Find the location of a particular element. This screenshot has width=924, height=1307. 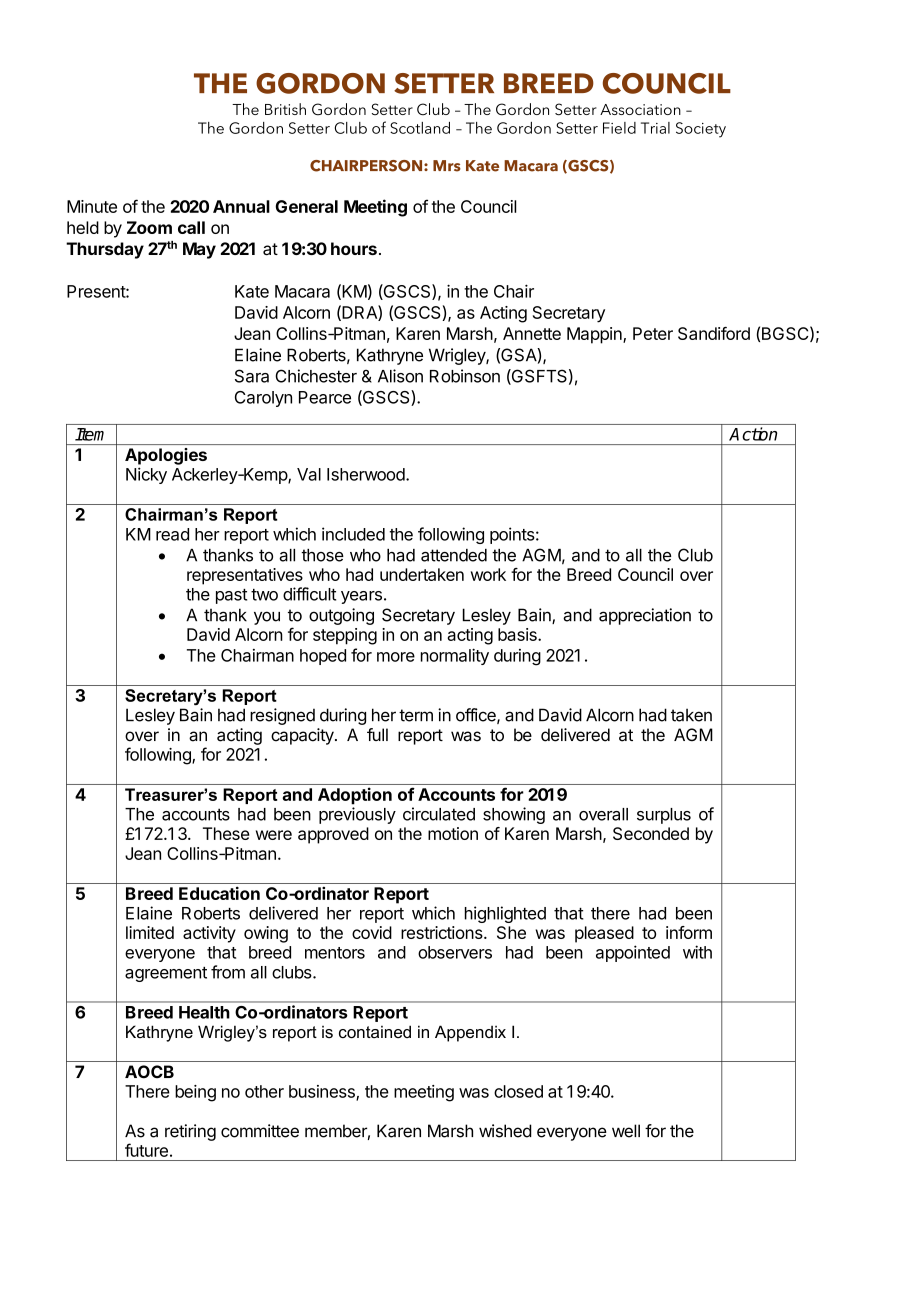

retiring is located at coordinates (190, 1132).
